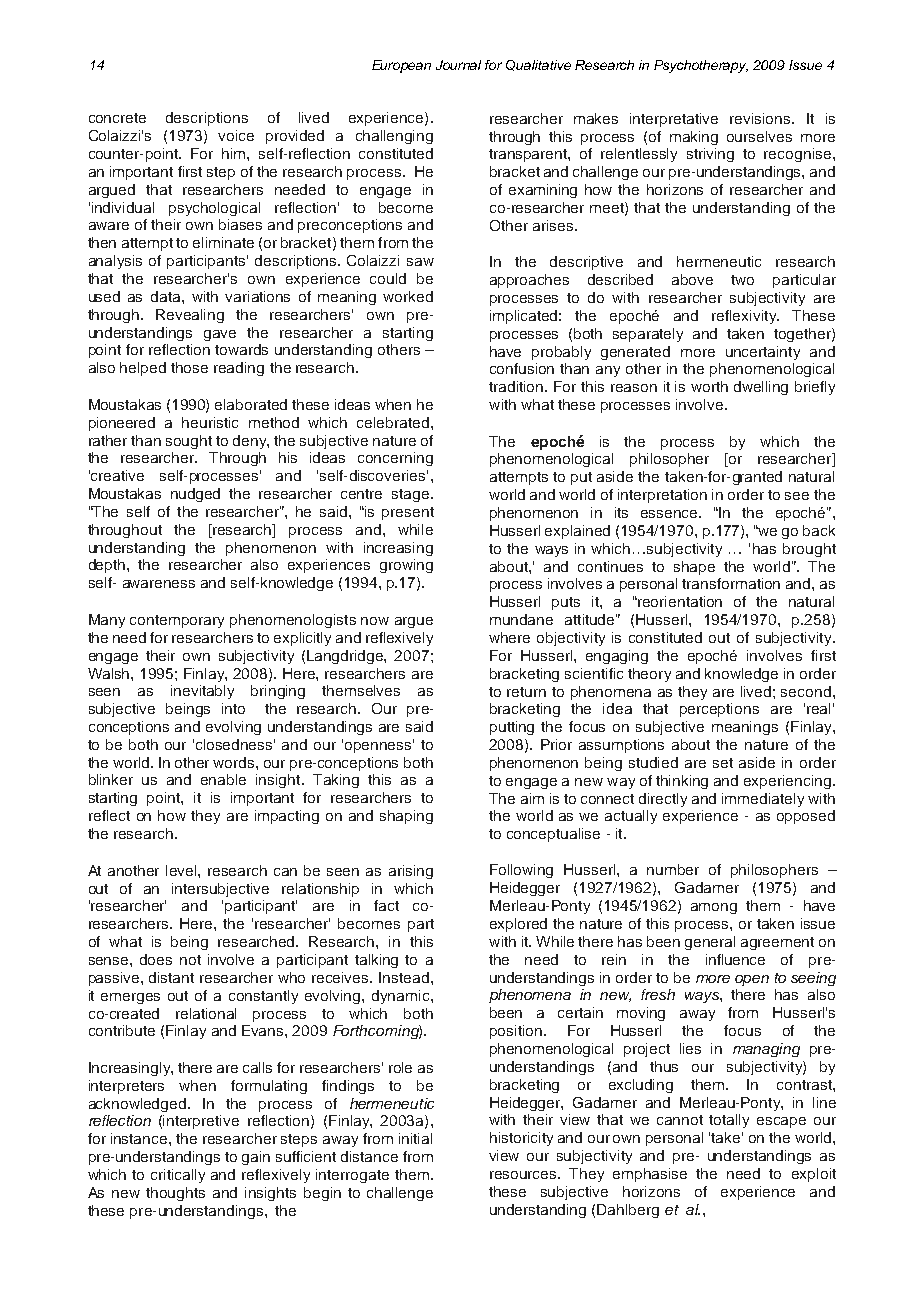  I want to click on nudged, so click(195, 495).
